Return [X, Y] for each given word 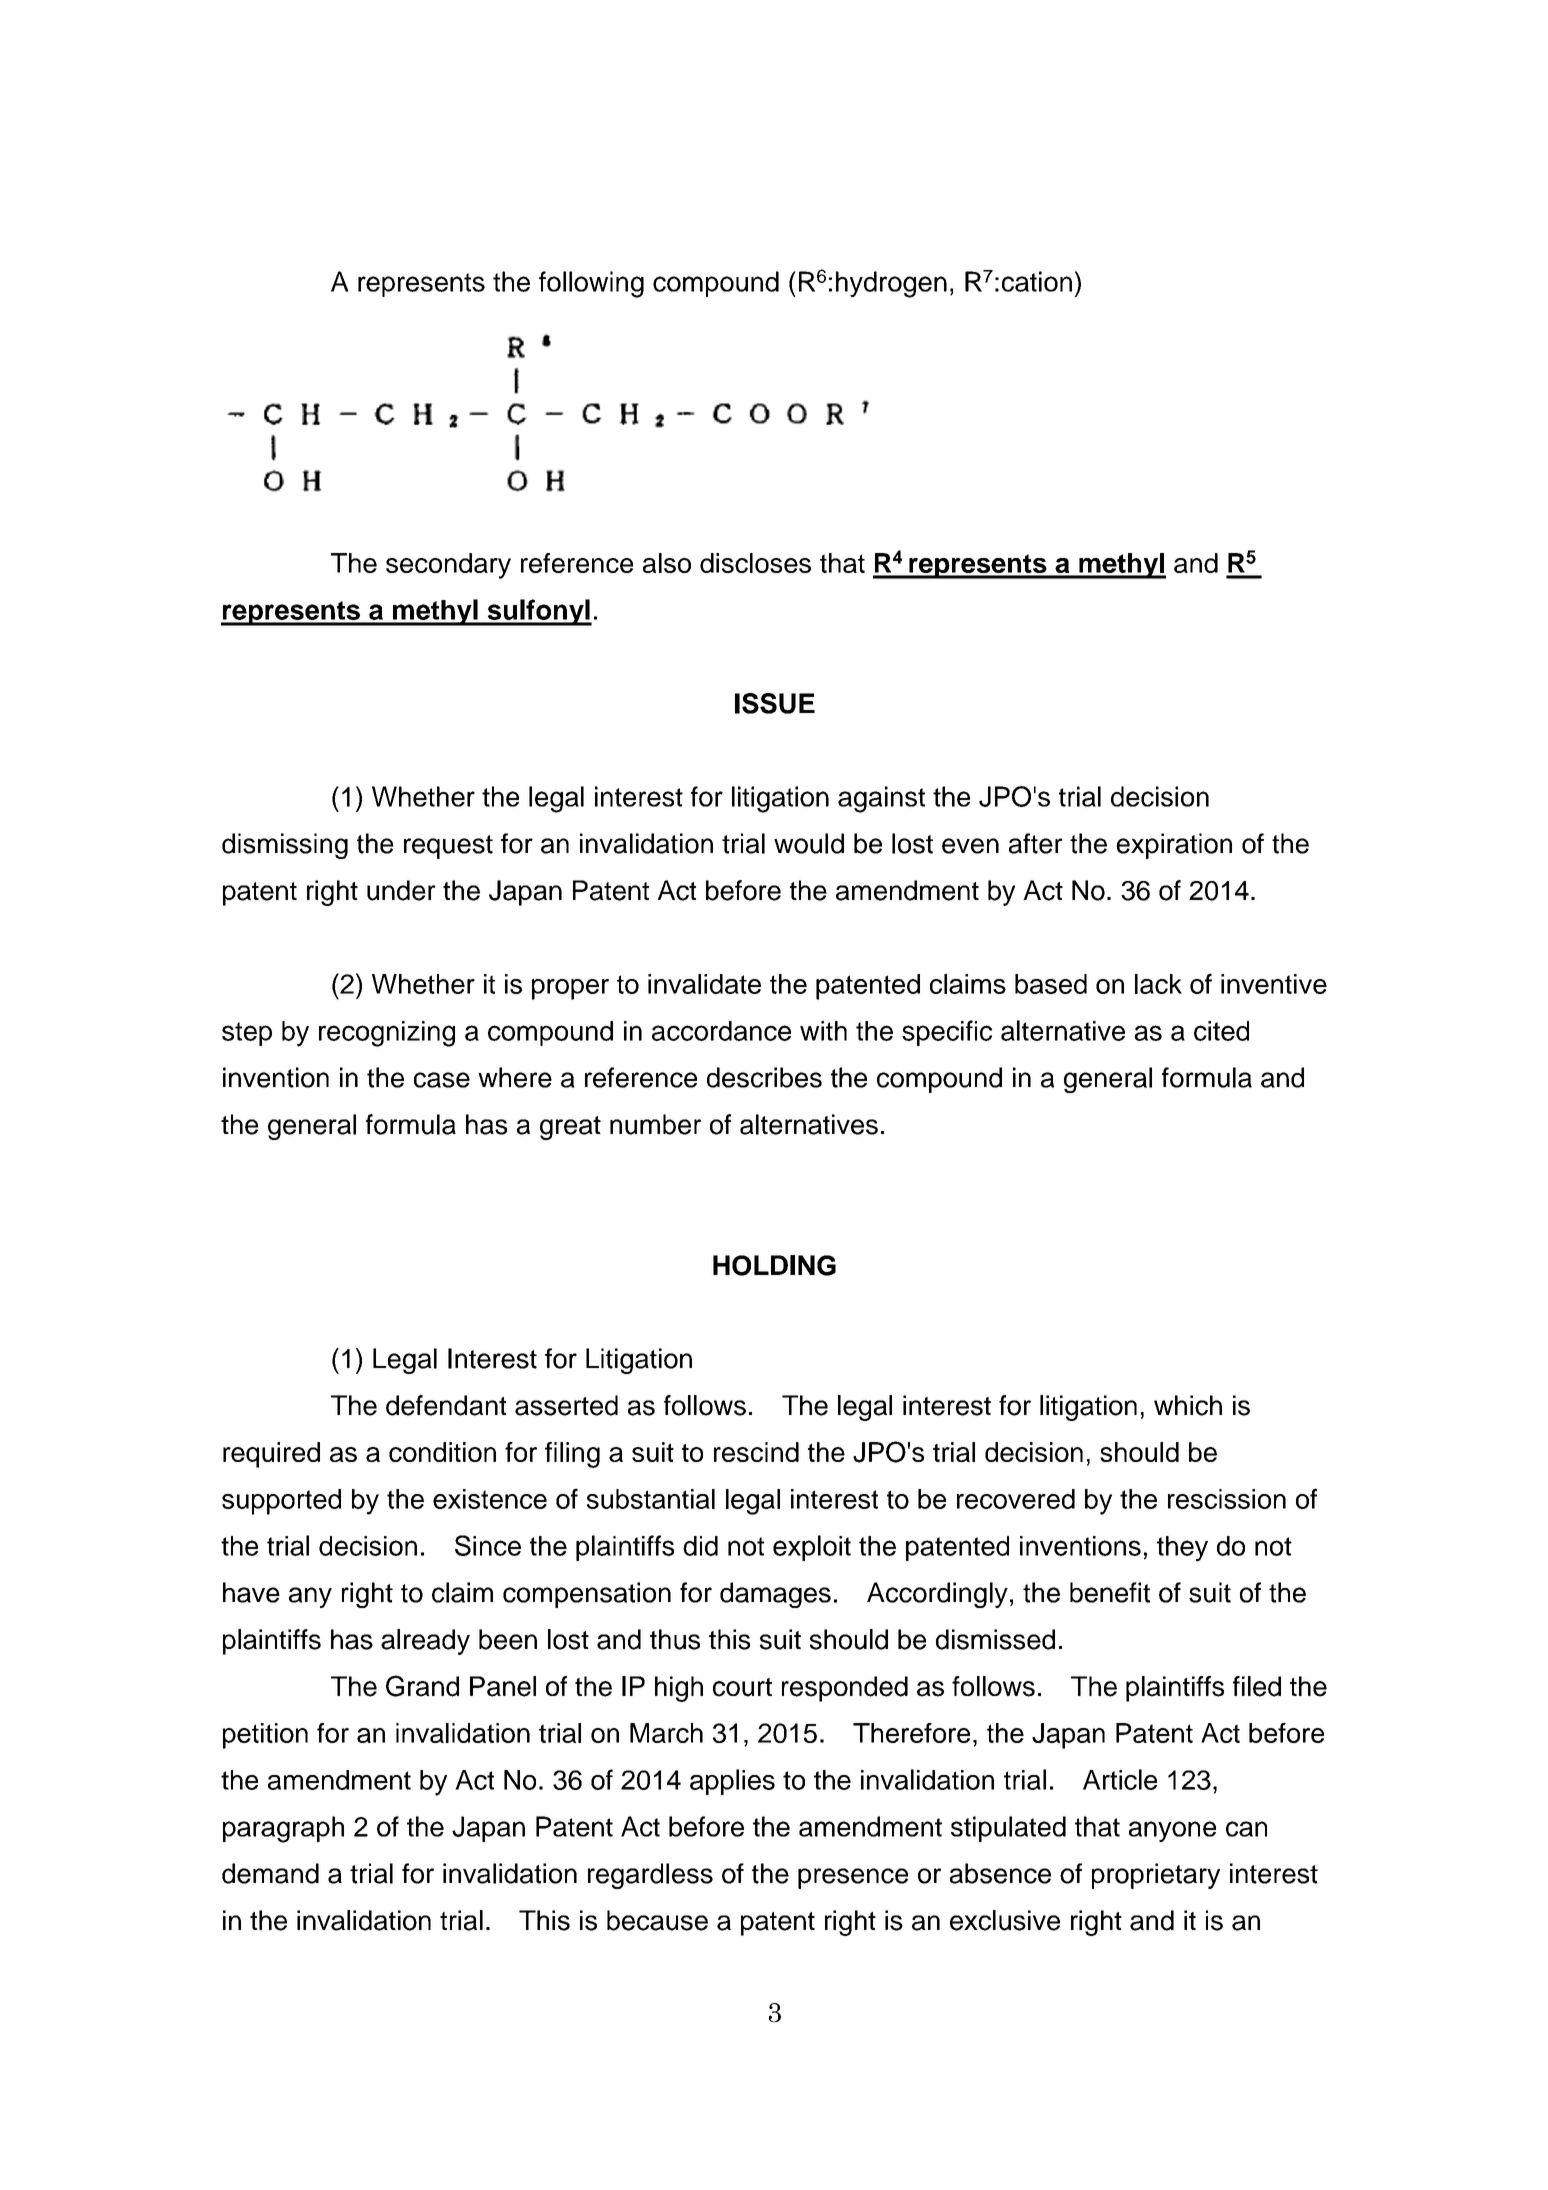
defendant [446, 1405]
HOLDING [774, 1265]
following [591, 284]
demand [270, 1873]
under [401, 890]
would [809, 843]
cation [1037, 281]
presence [853, 1878]
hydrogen [891, 284]
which [1188, 1405]
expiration [1174, 846]
